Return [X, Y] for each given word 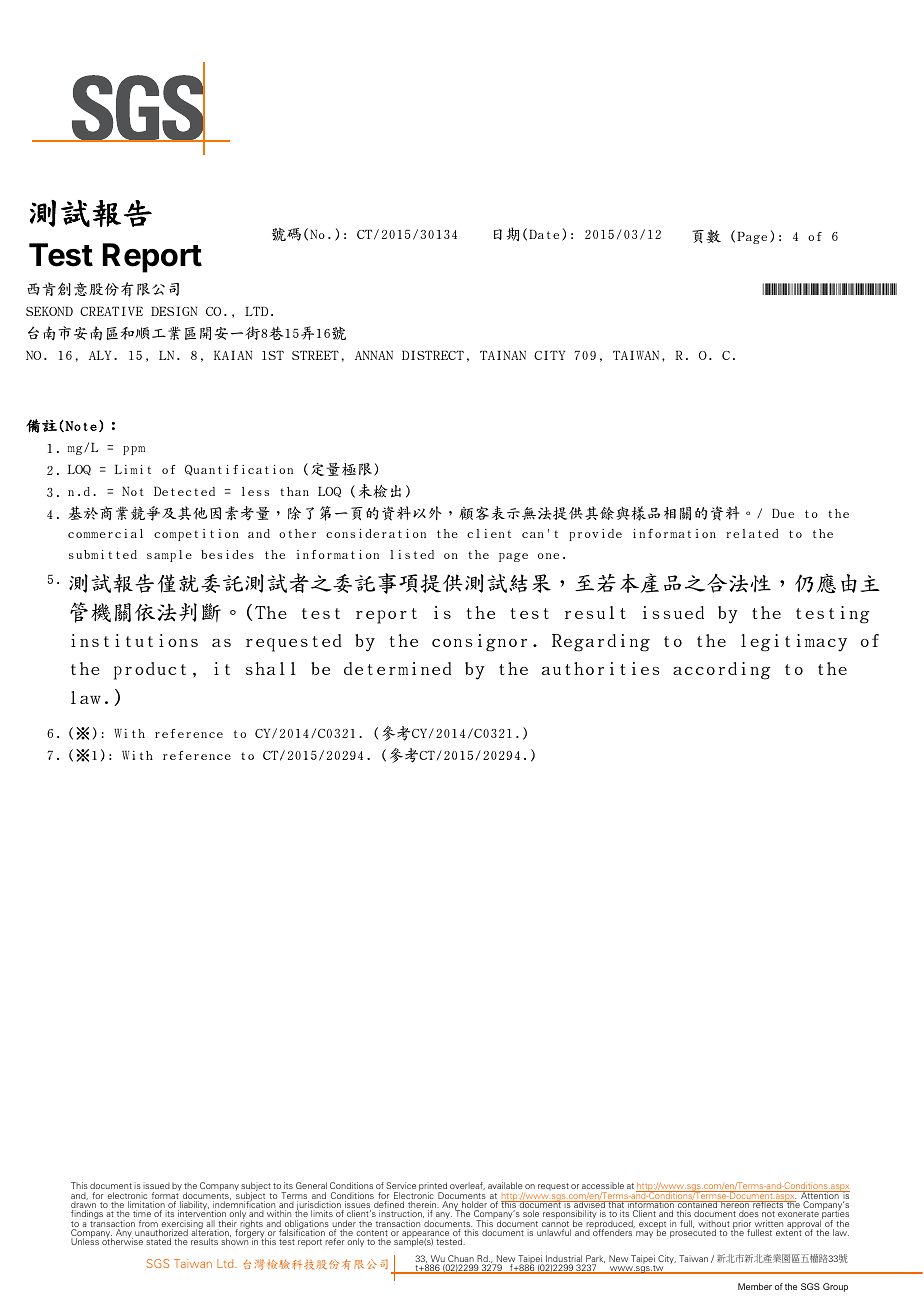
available [505, 1185]
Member [755, 1286]
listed [412, 554]
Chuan [461, 1260]
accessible [603, 1185]
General [311, 1185]
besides [227, 554]
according [722, 671]
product [150, 671]
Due [783, 513]
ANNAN [374, 355]
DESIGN [174, 311]
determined [397, 668]
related [752, 533]
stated [158, 1241]
